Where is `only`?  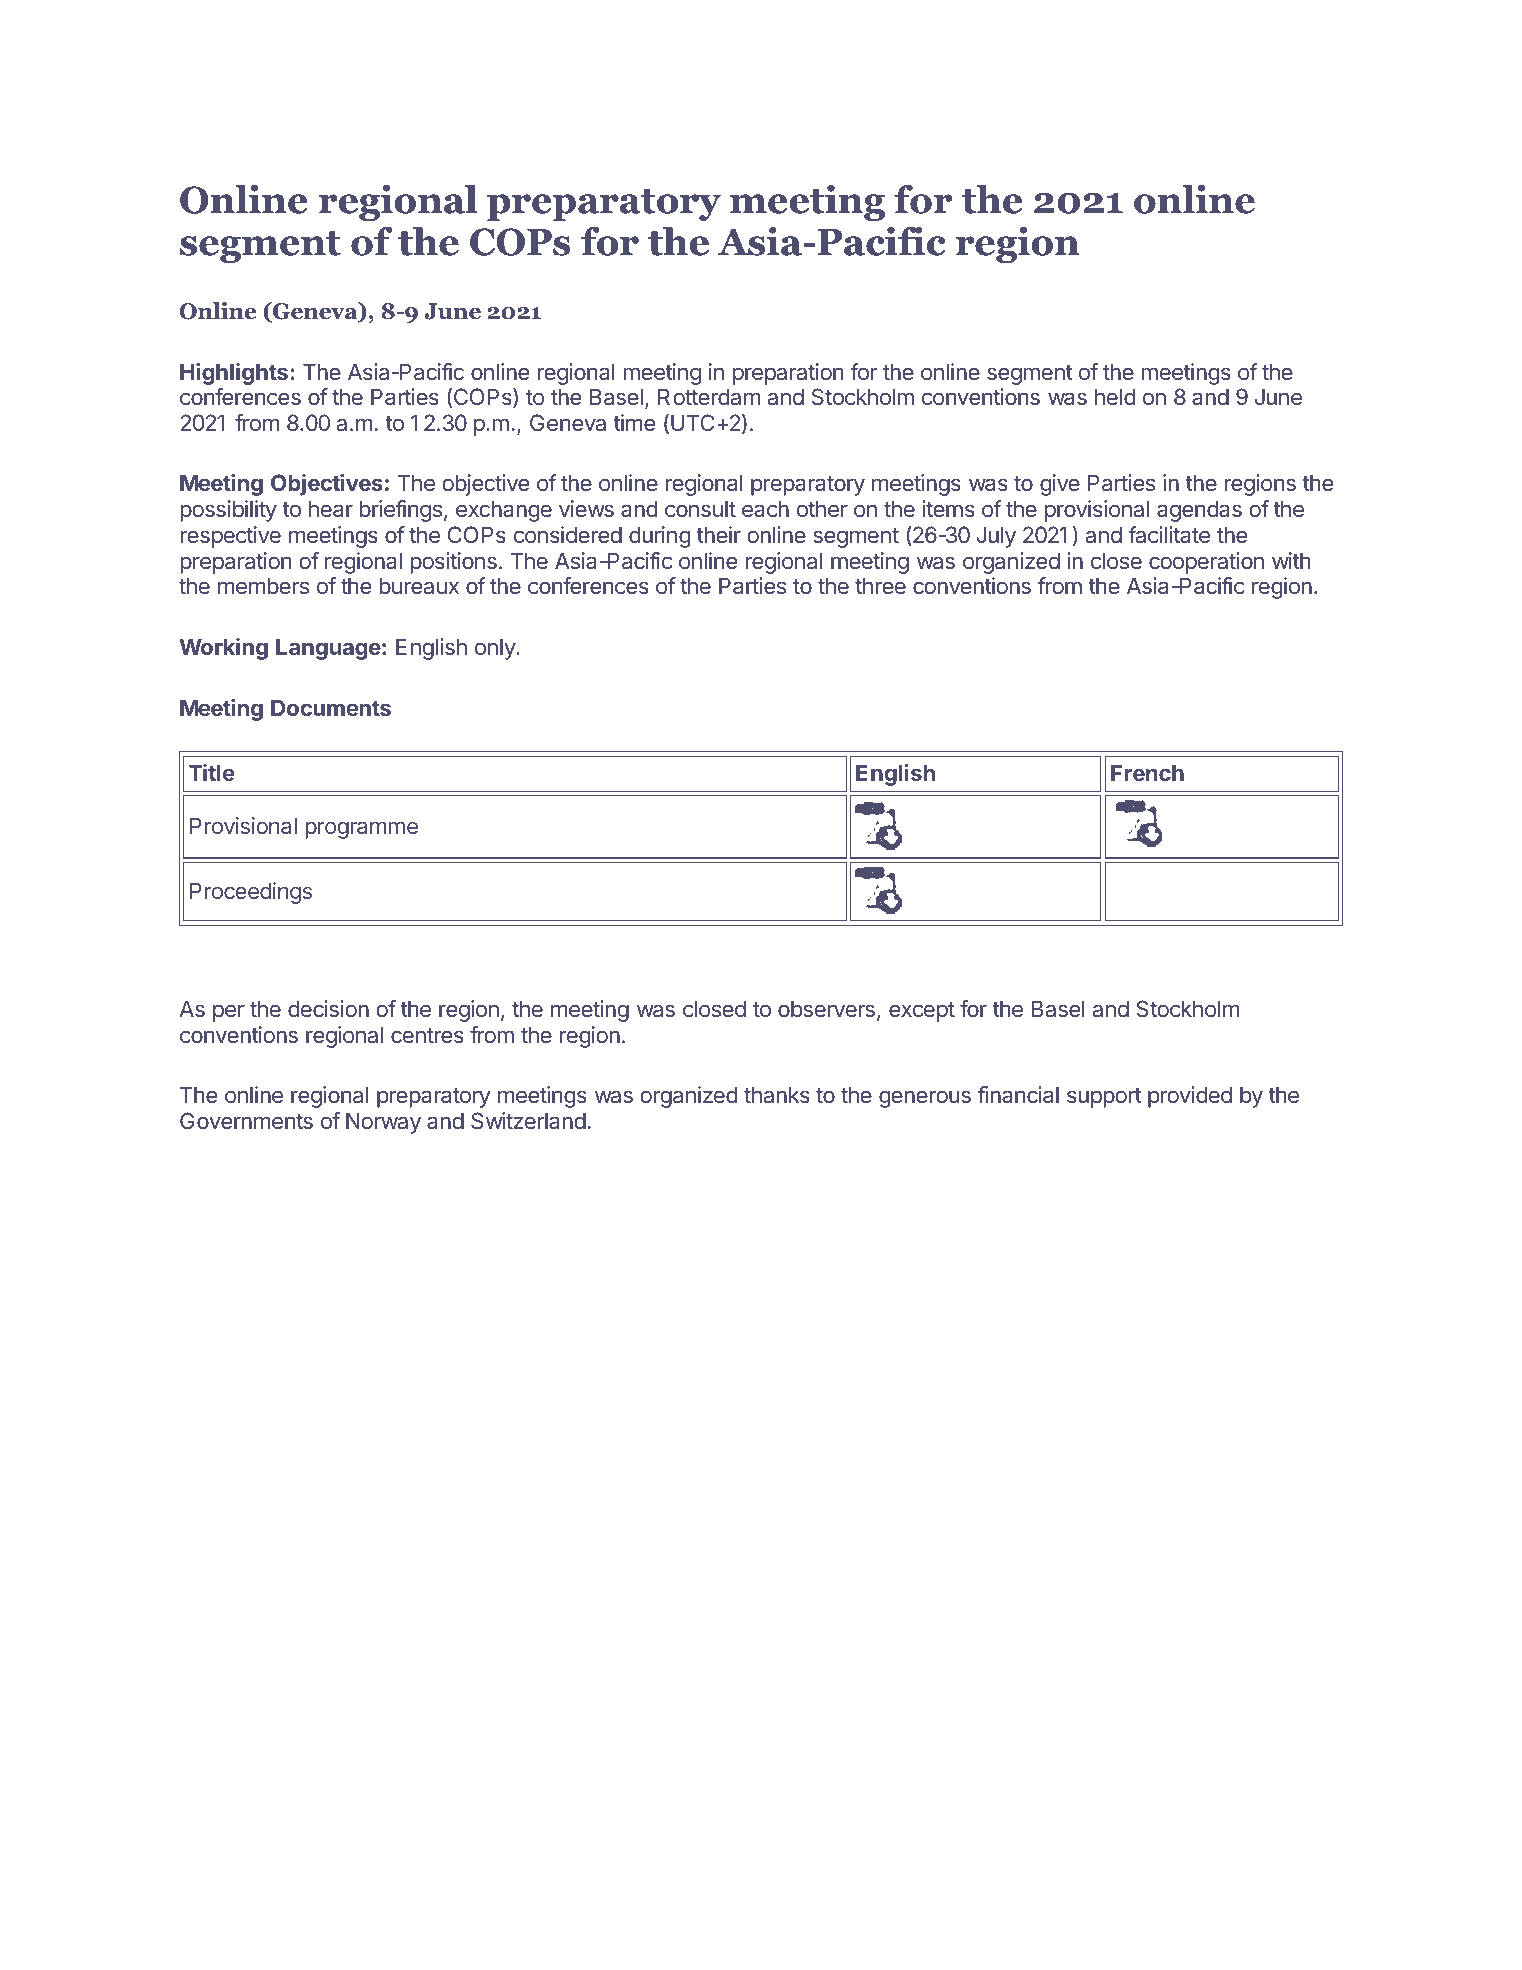 only is located at coordinates (496, 649).
